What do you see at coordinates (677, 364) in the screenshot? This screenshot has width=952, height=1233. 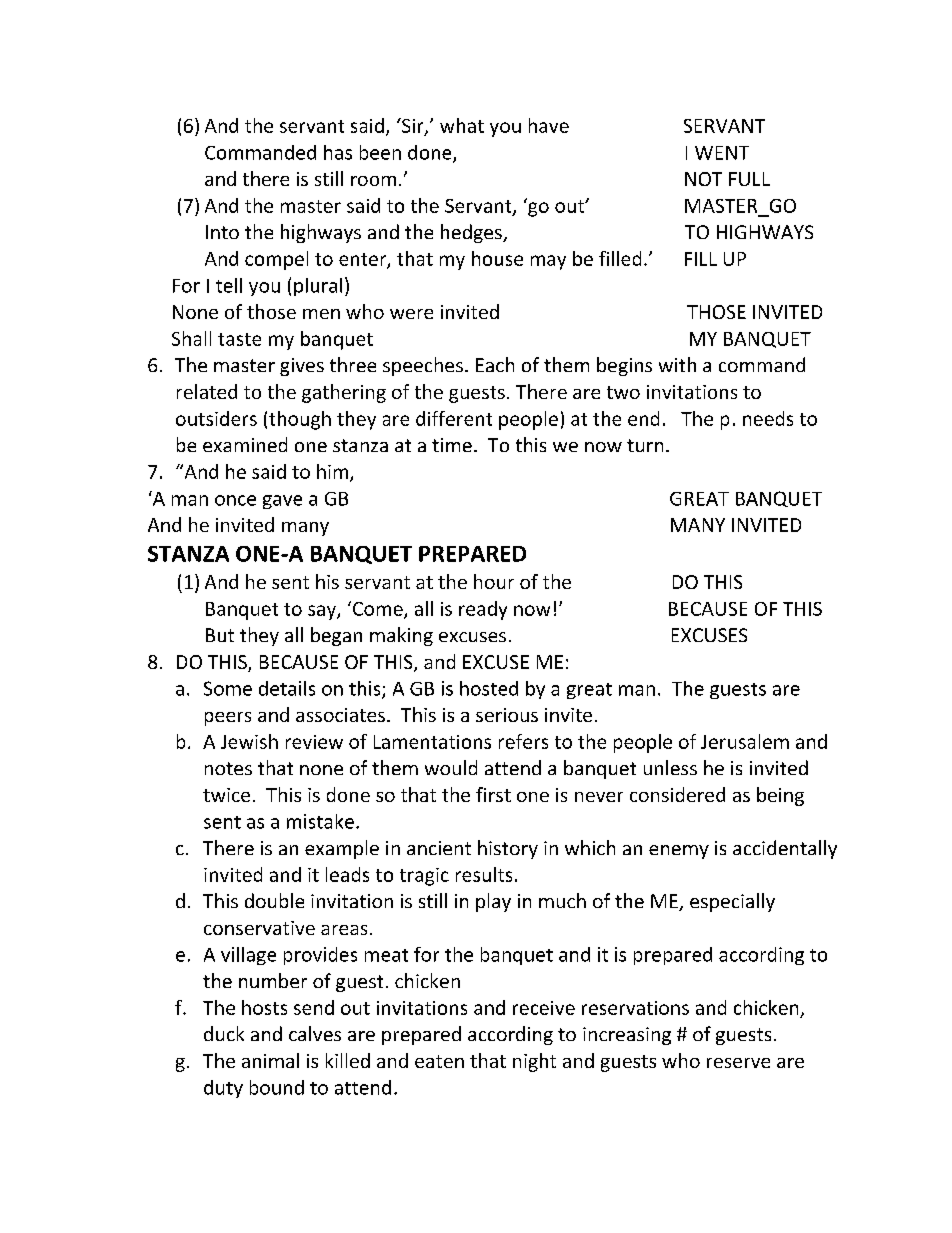 I see `with` at bounding box center [677, 364].
